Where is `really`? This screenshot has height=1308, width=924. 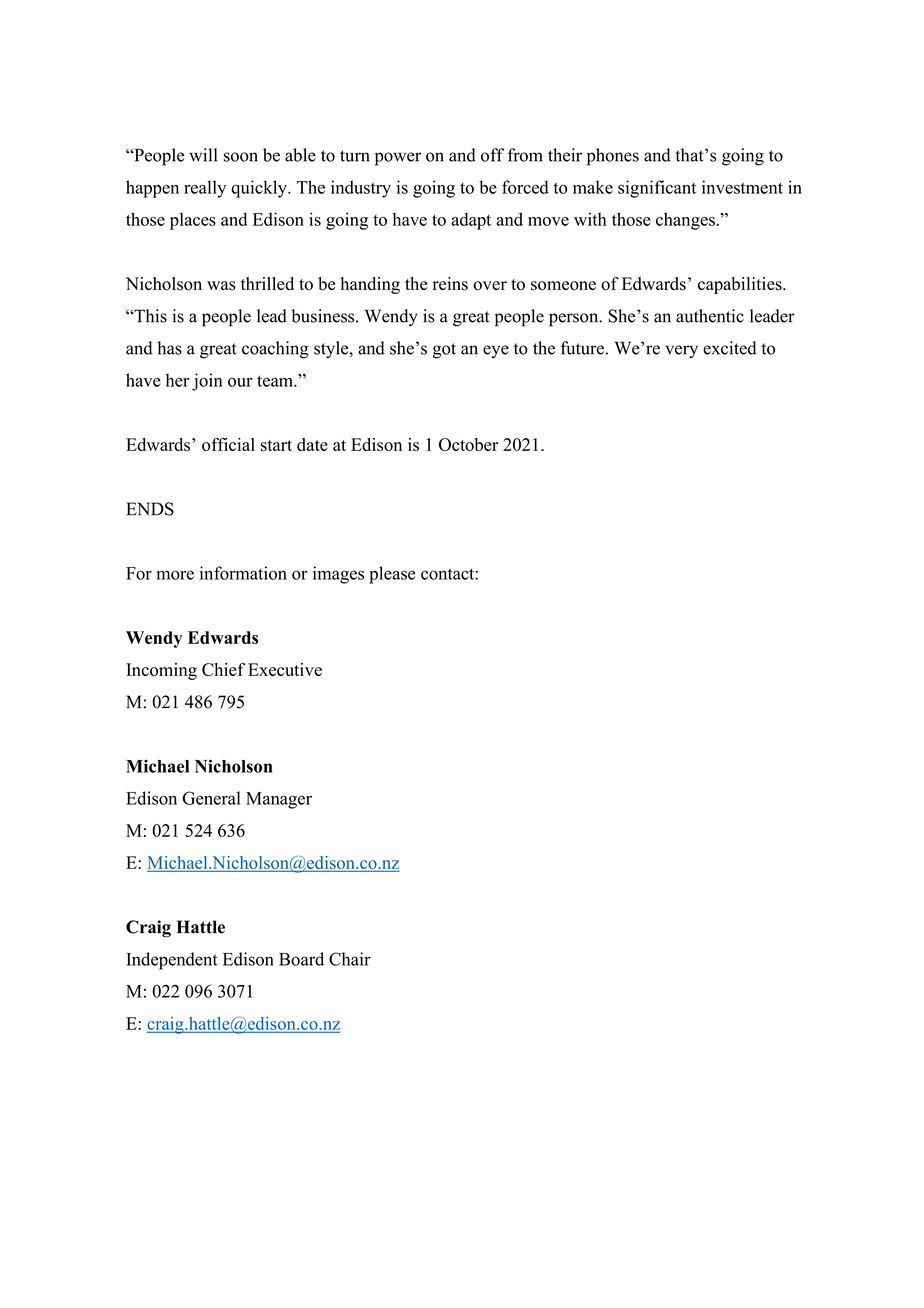
really is located at coordinates (205, 189).
